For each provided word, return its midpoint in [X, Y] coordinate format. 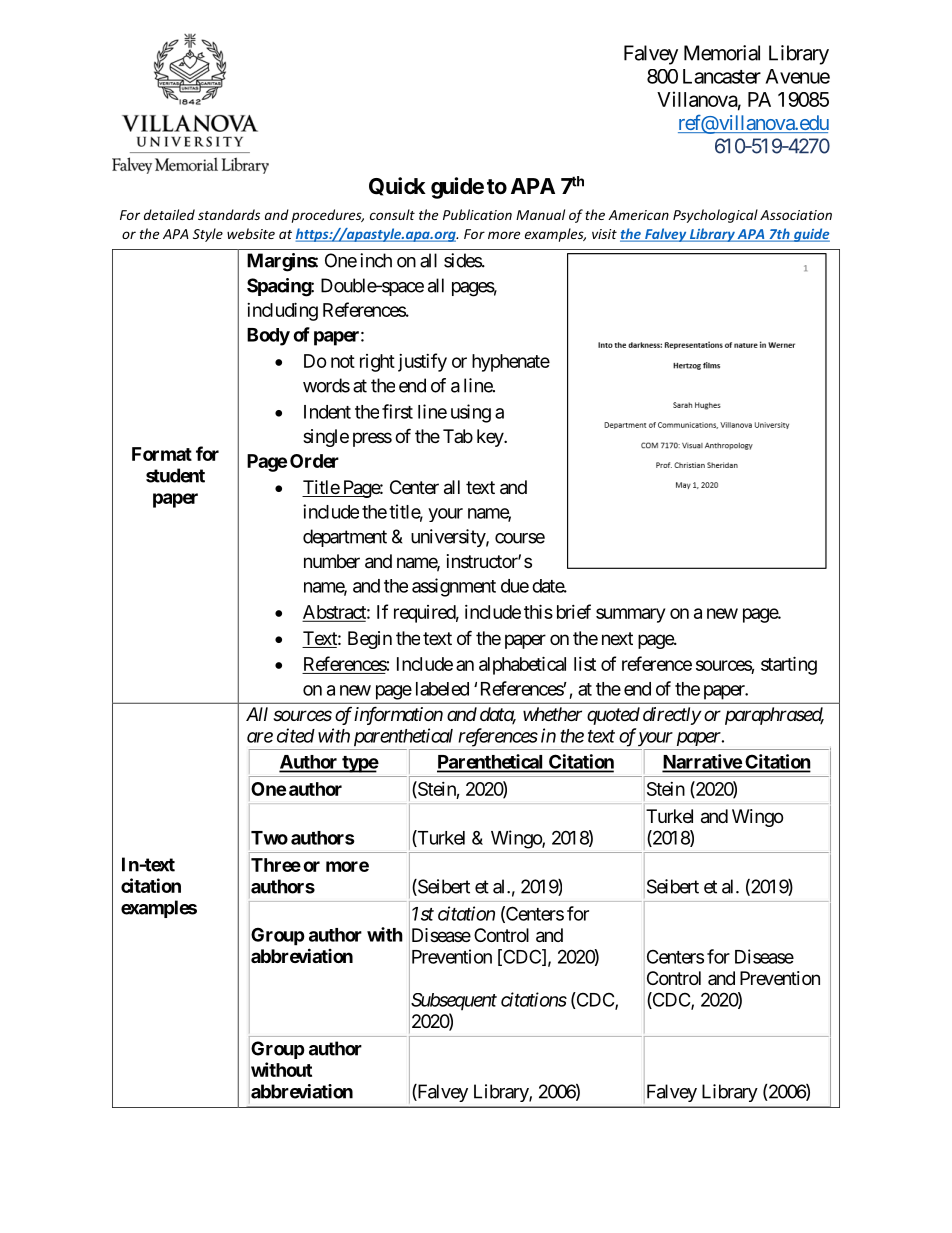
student [175, 475]
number [332, 561]
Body [268, 337]
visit [604, 234]
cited [296, 735]
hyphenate [511, 363]
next [617, 638]
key [491, 438]
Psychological [715, 216]
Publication [477, 214]
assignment [454, 587]
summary [630, 615]
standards [229, 214]
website [251, 233]
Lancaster [722, 76]
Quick [397, 186]
